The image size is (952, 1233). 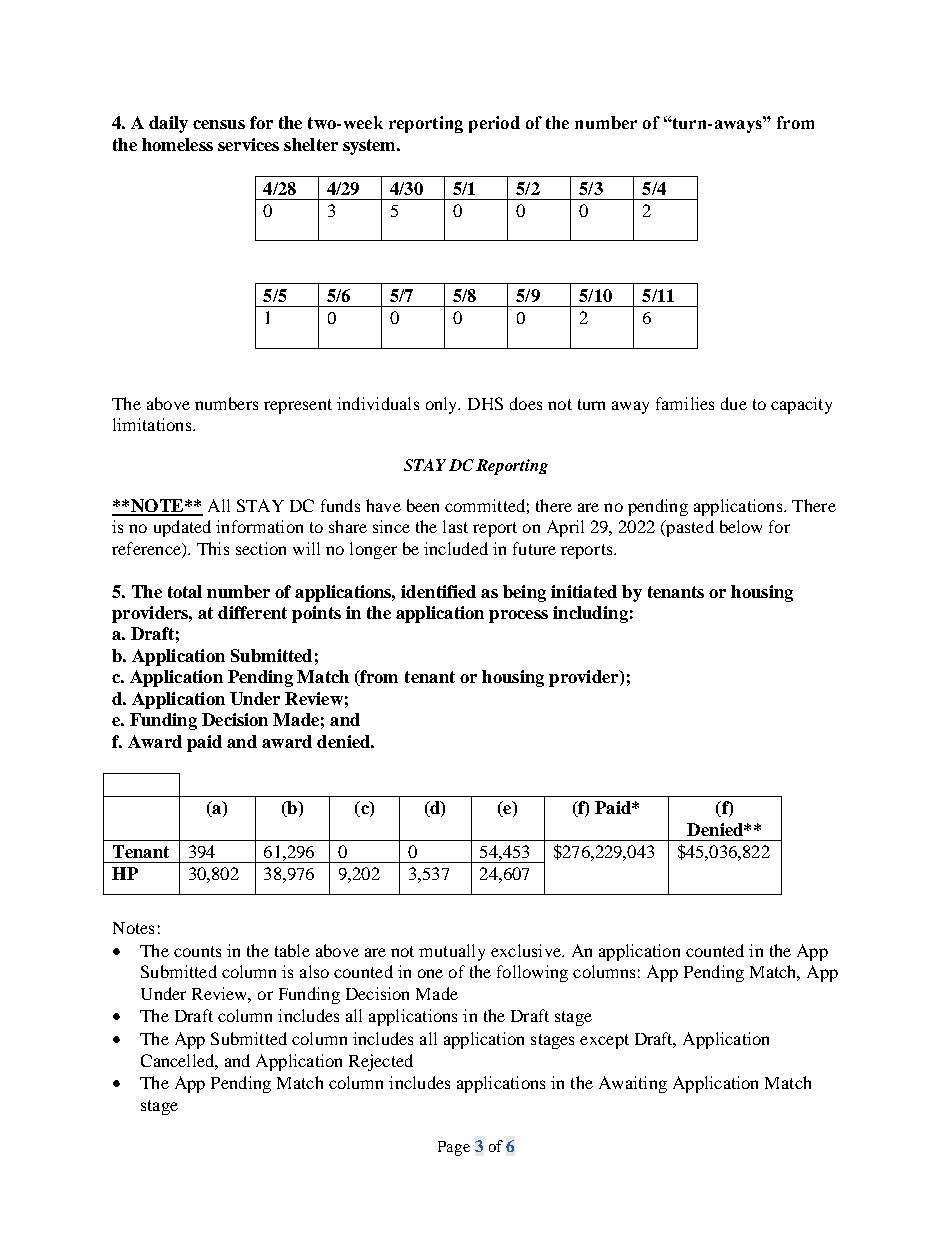 I want to click on counts, so click(x=197, y=951).
